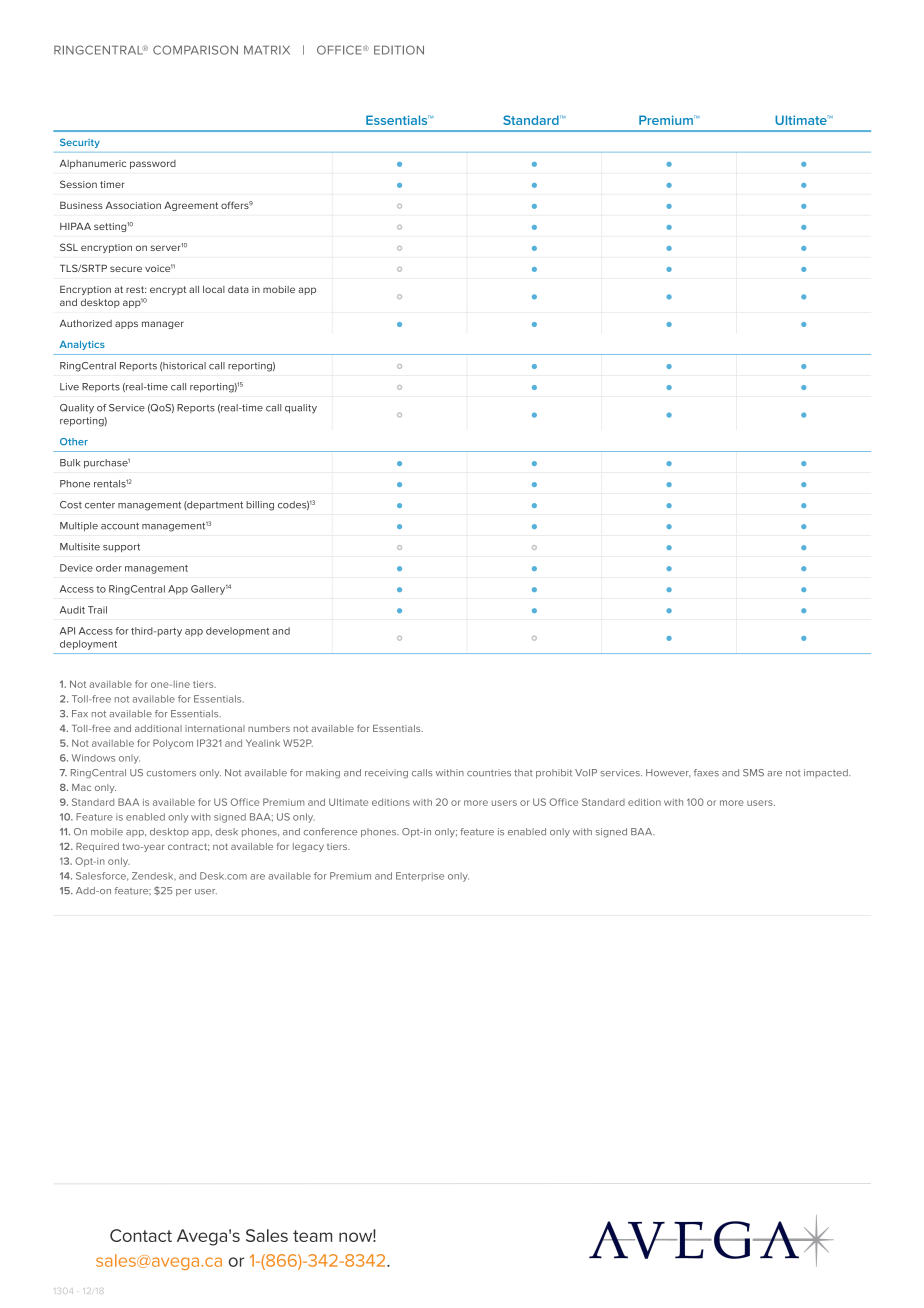  Describe the element at coordinates (195, 50) in the page. I see `COMPARISON` at that location.
